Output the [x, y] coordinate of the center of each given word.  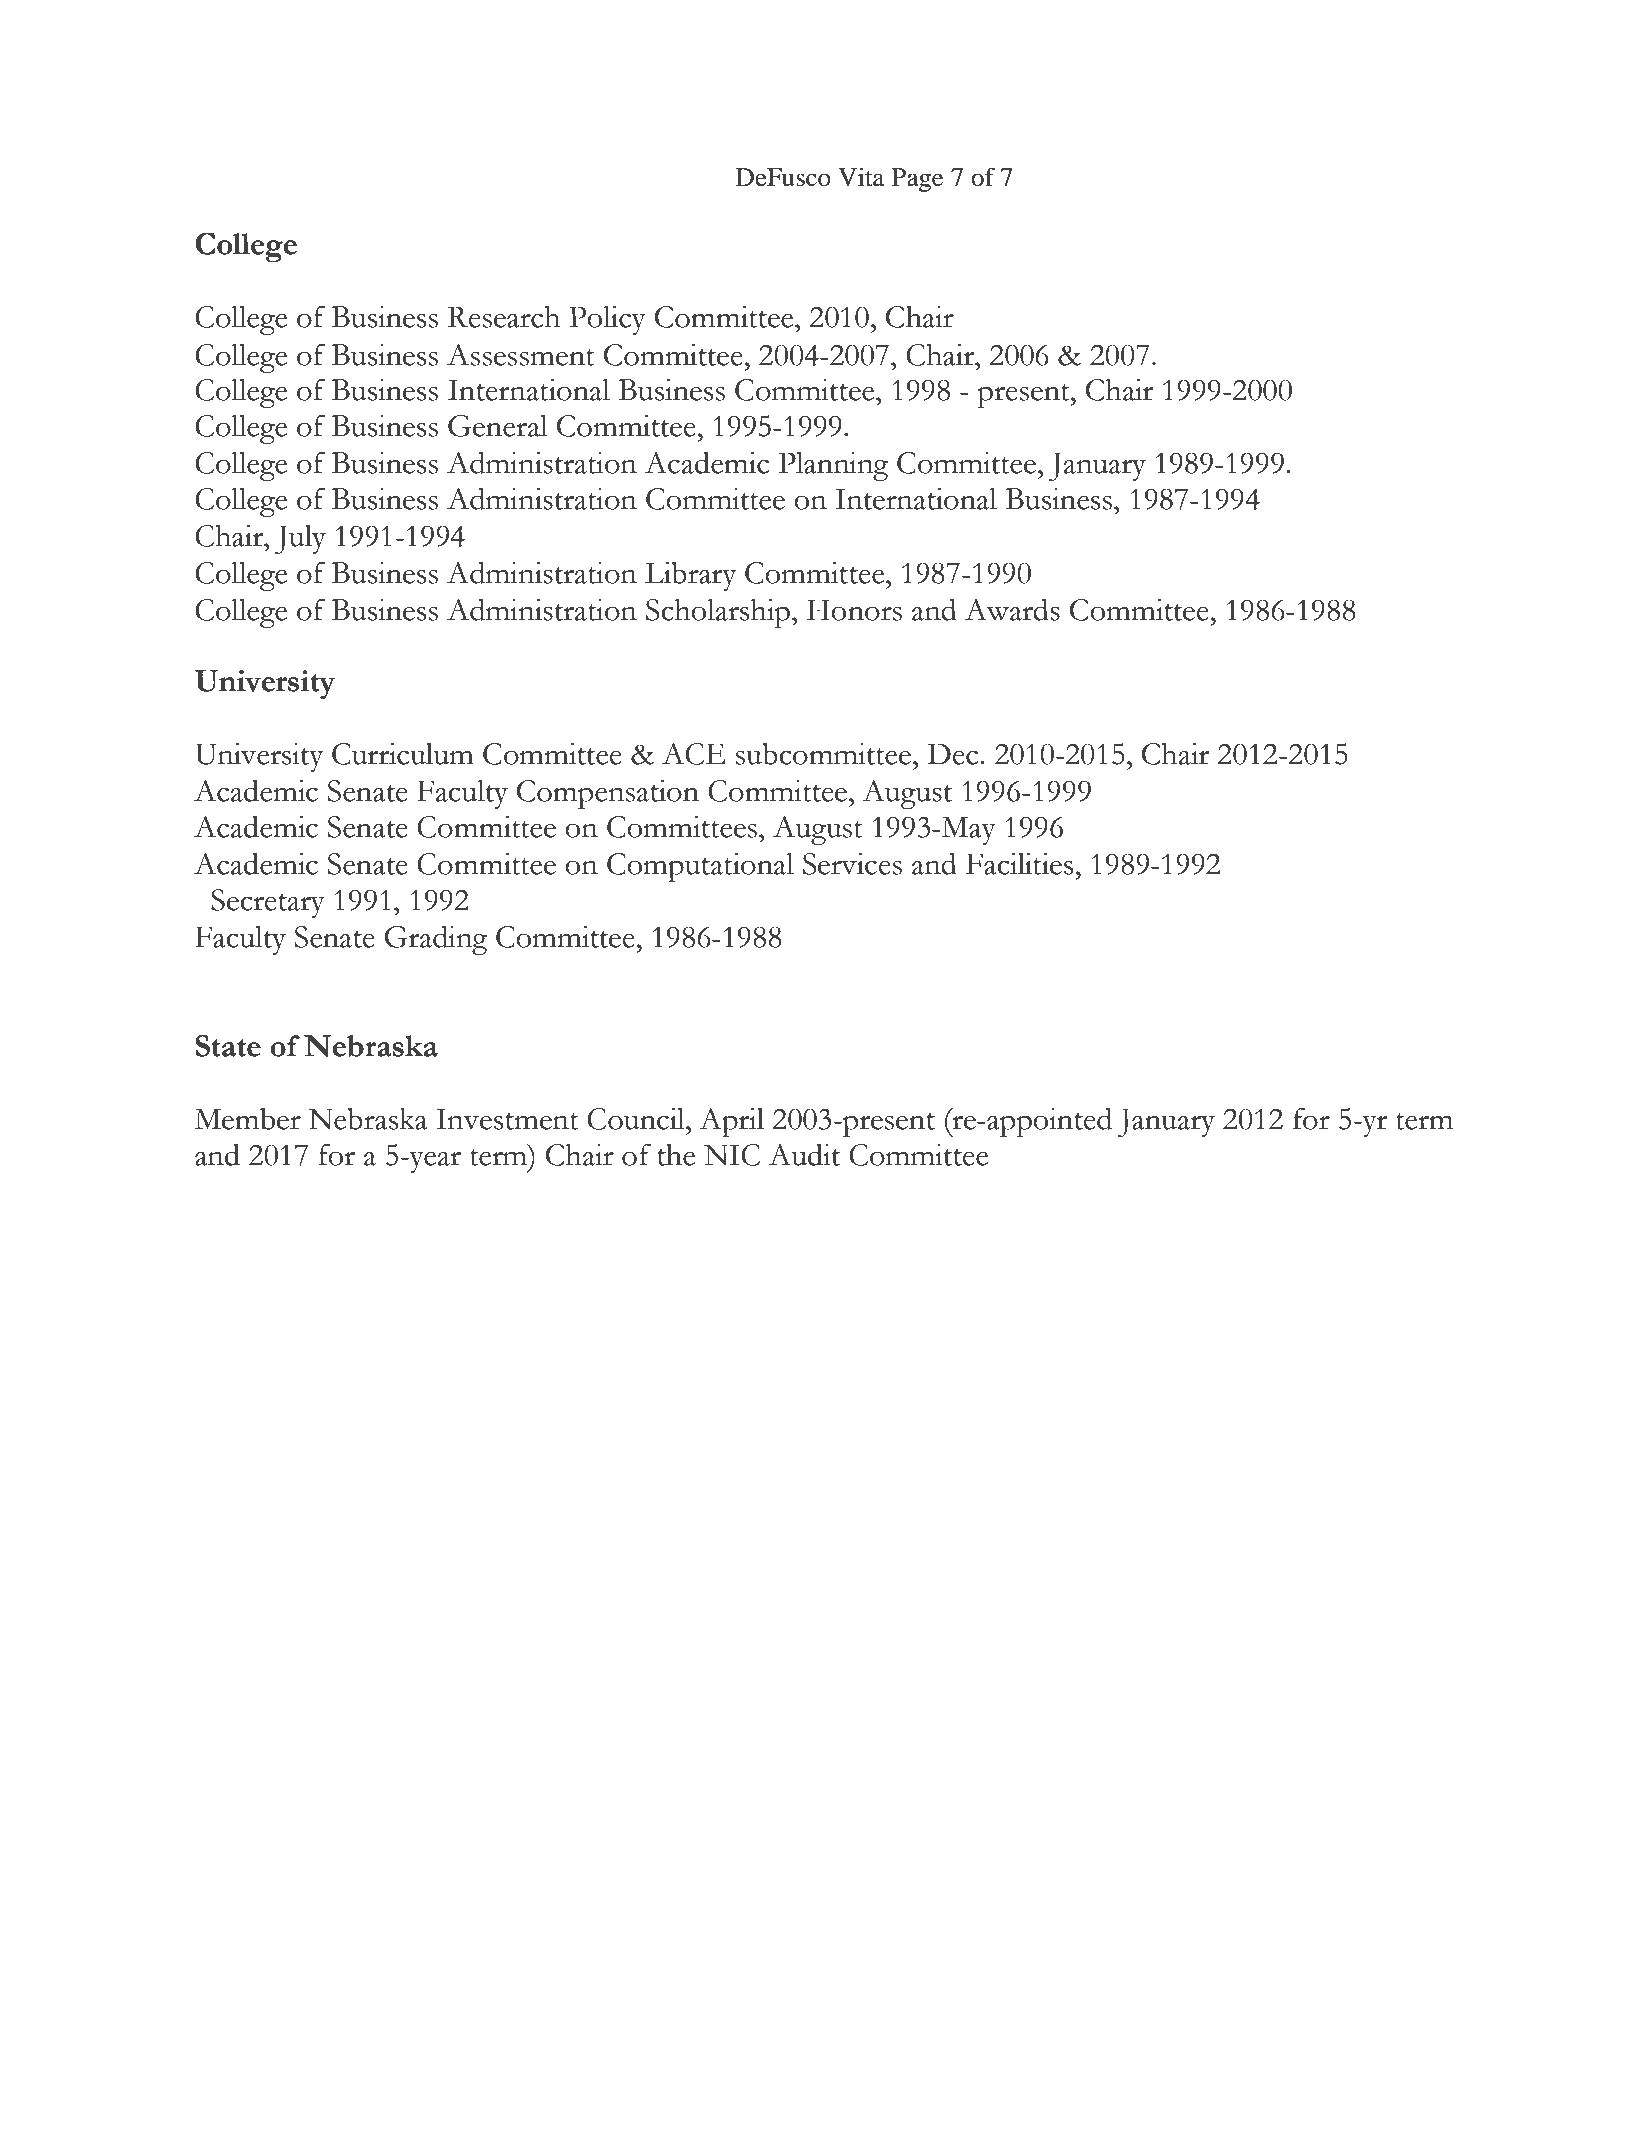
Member [247, 1119]
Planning [834, 466]
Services [852, 863]
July [300, 539]
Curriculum [403, 753]
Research [504, 316]
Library [690, 576]
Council [637, 1118]
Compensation [608, 794]
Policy [607, 320]
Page [917, 180]
